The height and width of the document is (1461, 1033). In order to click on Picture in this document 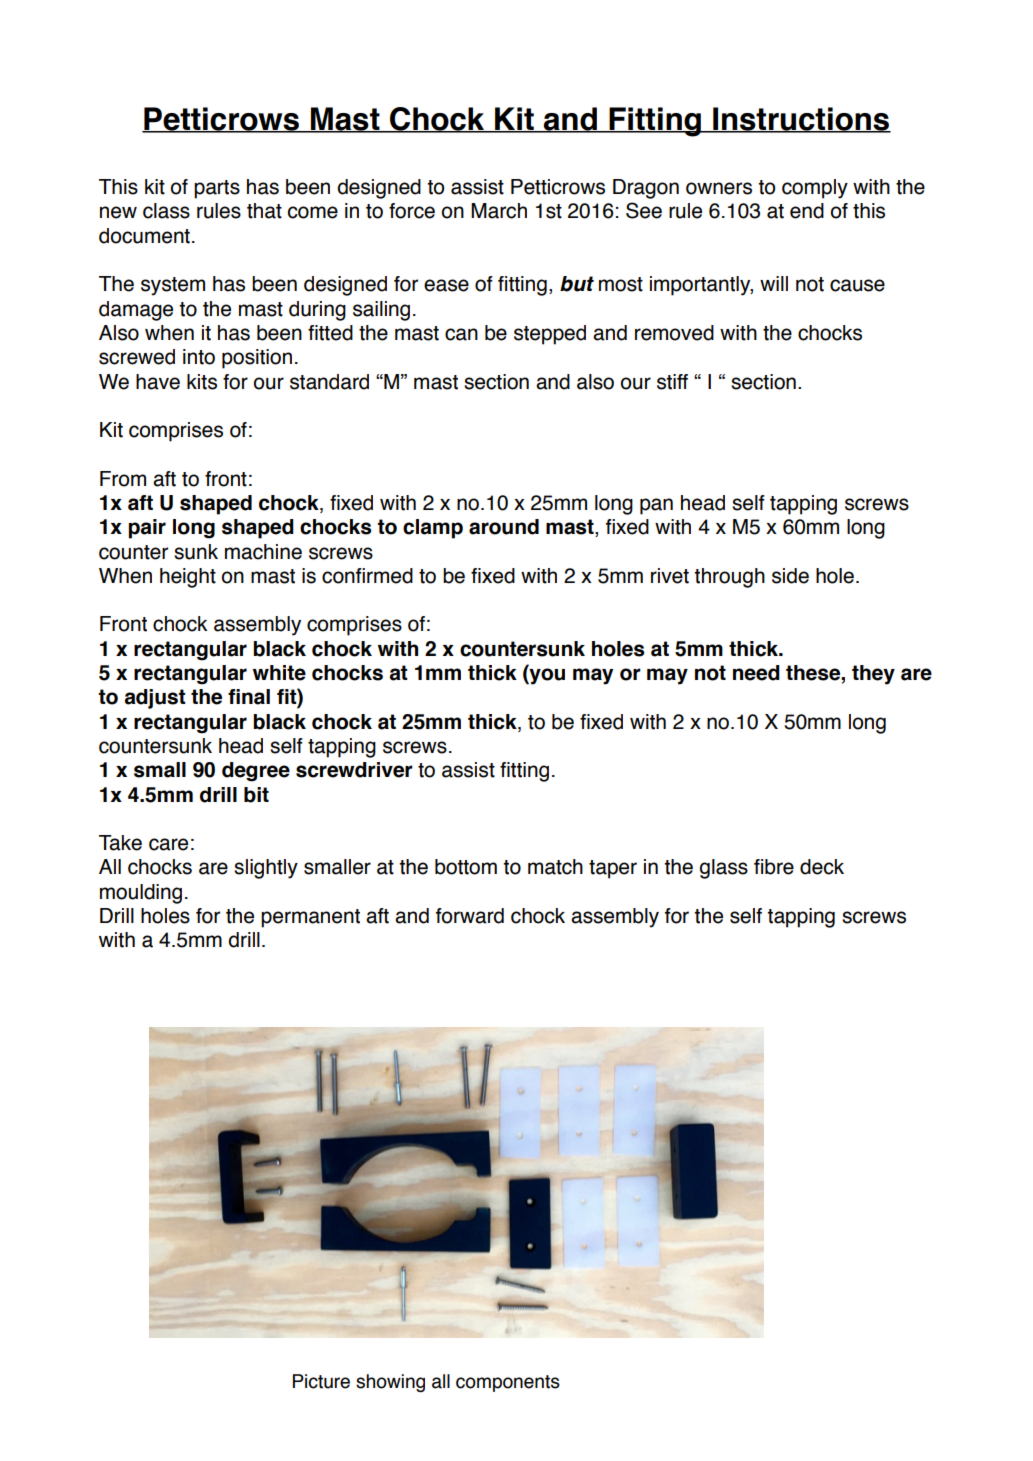, I will do `click(321, 1381)`.
